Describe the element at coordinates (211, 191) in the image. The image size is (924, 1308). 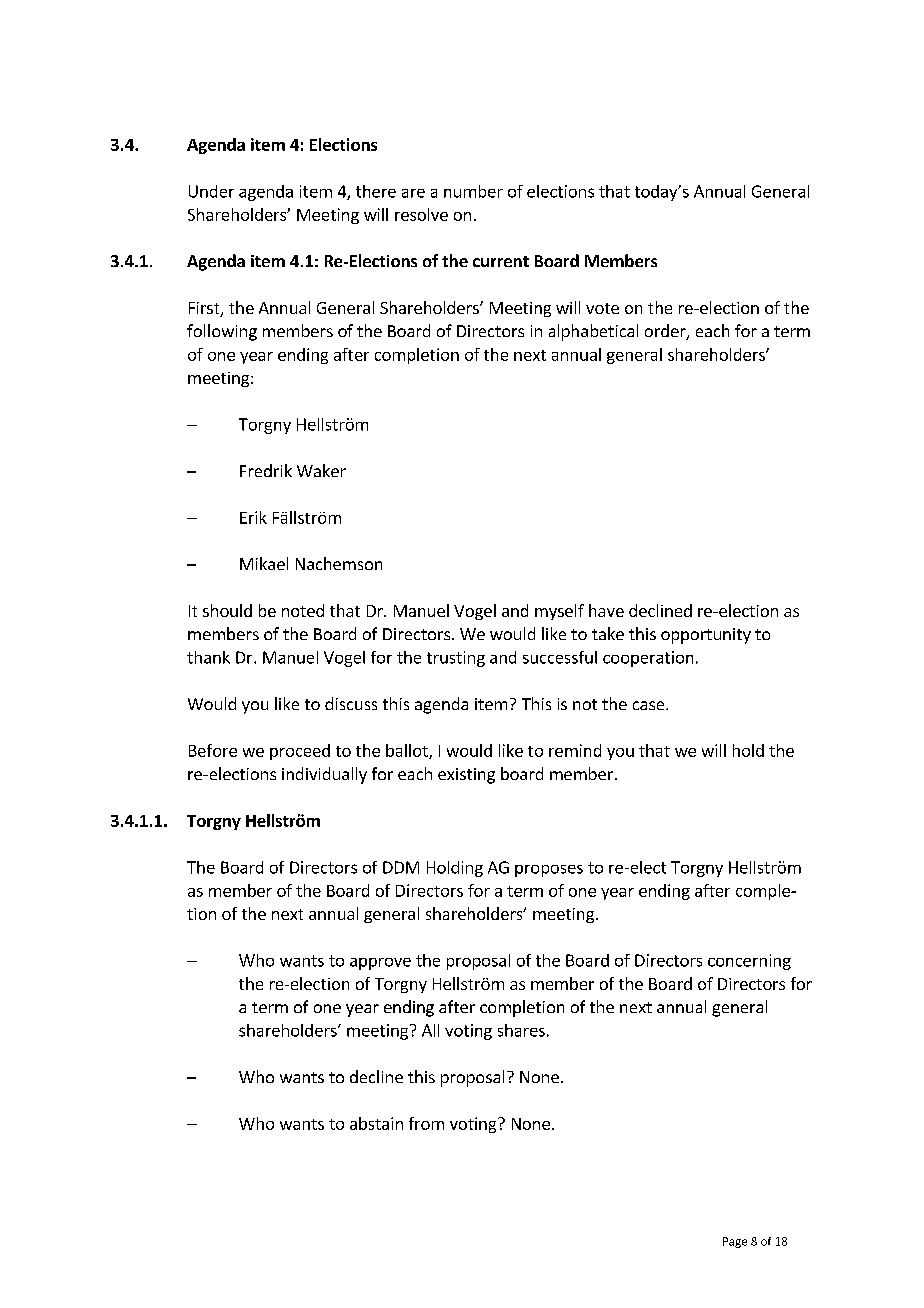
I see `Under` at that location.
